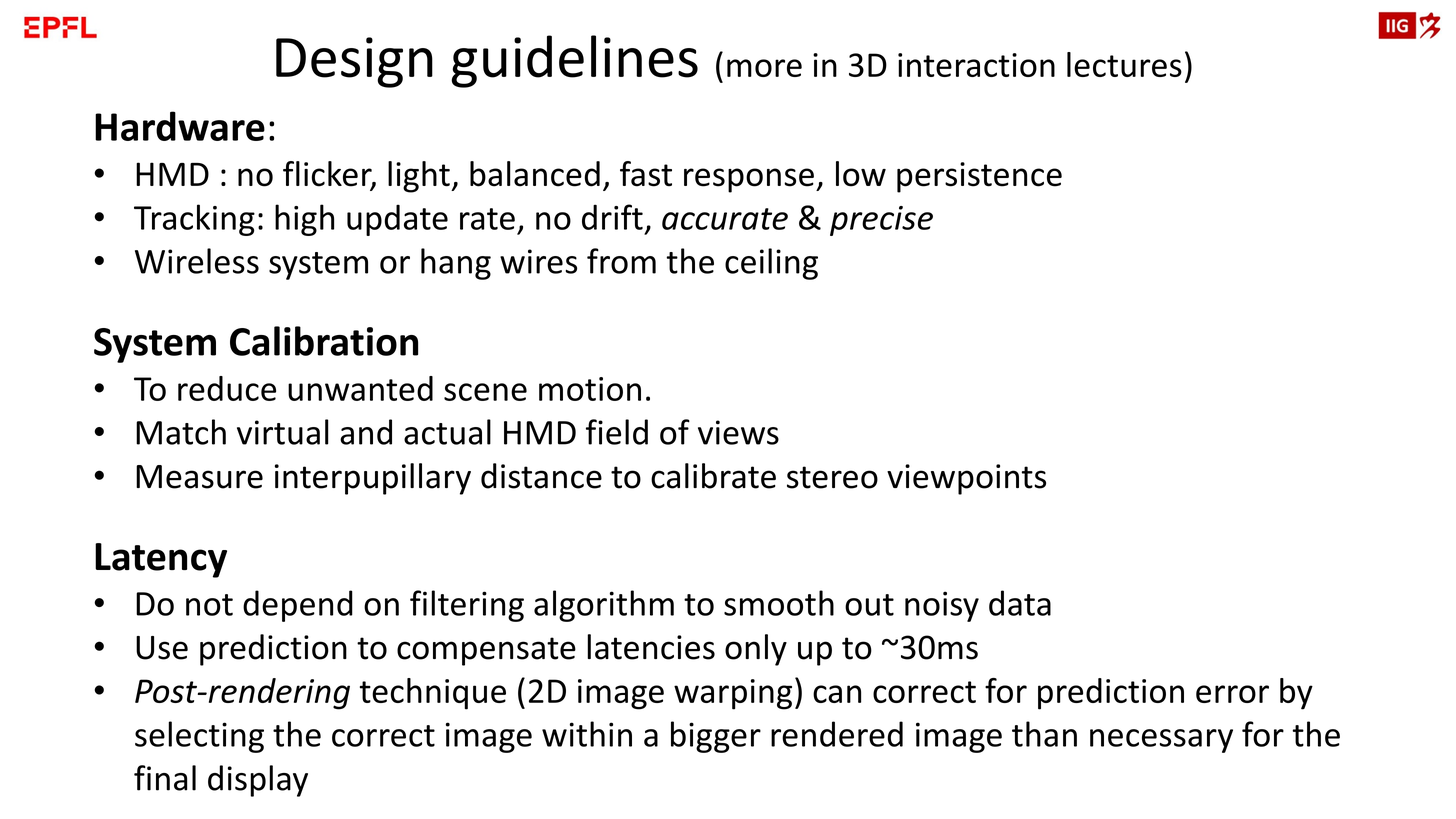 The image size is (1456, 819). Describe the element at coordinates (966, 479) in the screenshot. I see `viewpoints` at that location.
